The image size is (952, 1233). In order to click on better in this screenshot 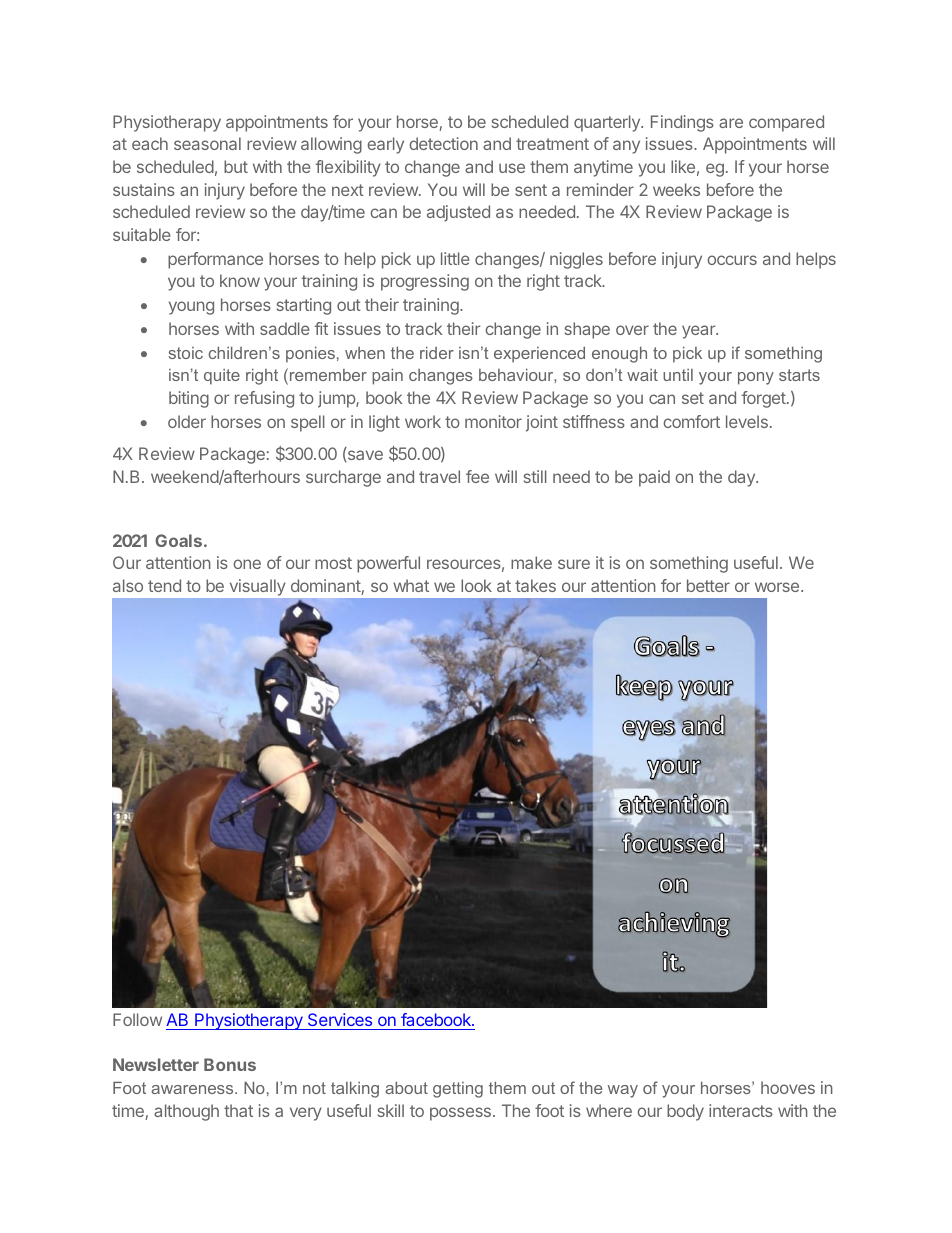, I will do `click(708, 585)`.
